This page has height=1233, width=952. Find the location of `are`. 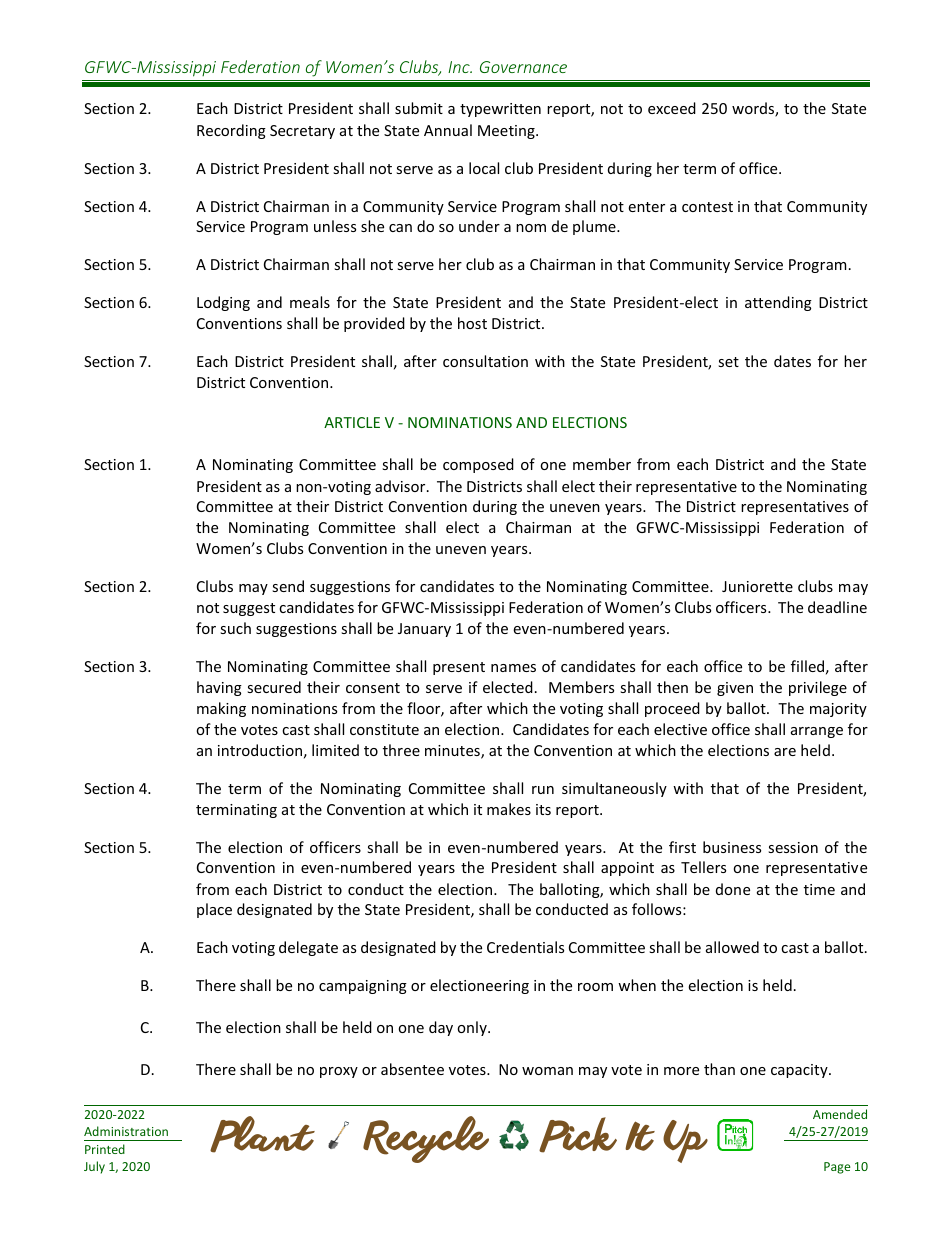

are is located at coordinates (785, 752).
